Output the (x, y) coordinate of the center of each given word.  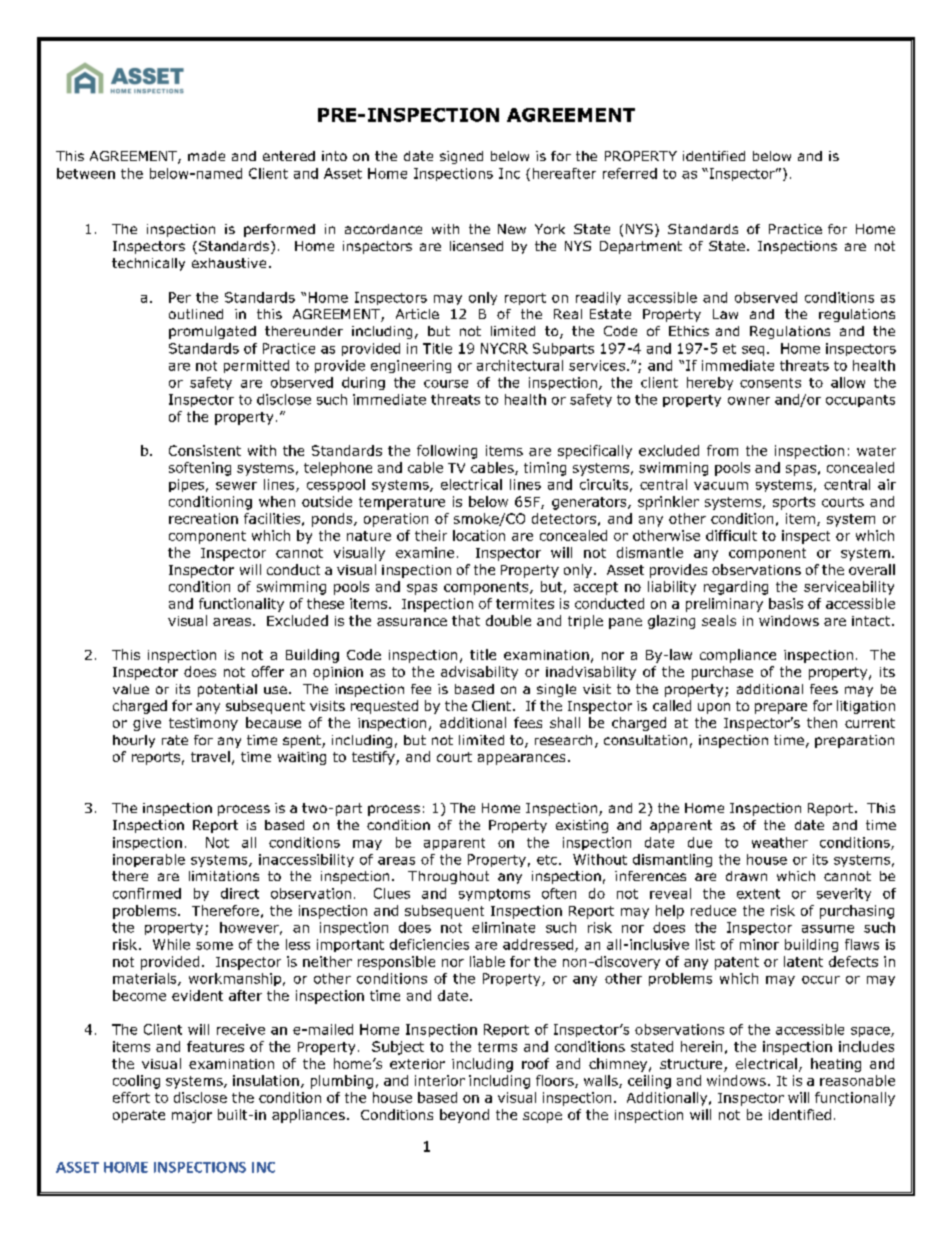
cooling (136, 1082)
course (446, 384)
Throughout (448, 877)
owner (749, 401)
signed (461, 157)
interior (440, 1080)
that (466, 620)
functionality (241, 605)
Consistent (205, 450)
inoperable (149, 860)
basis (786, 603)
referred (630, 173)
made (206, 156)
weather (780, 842)
